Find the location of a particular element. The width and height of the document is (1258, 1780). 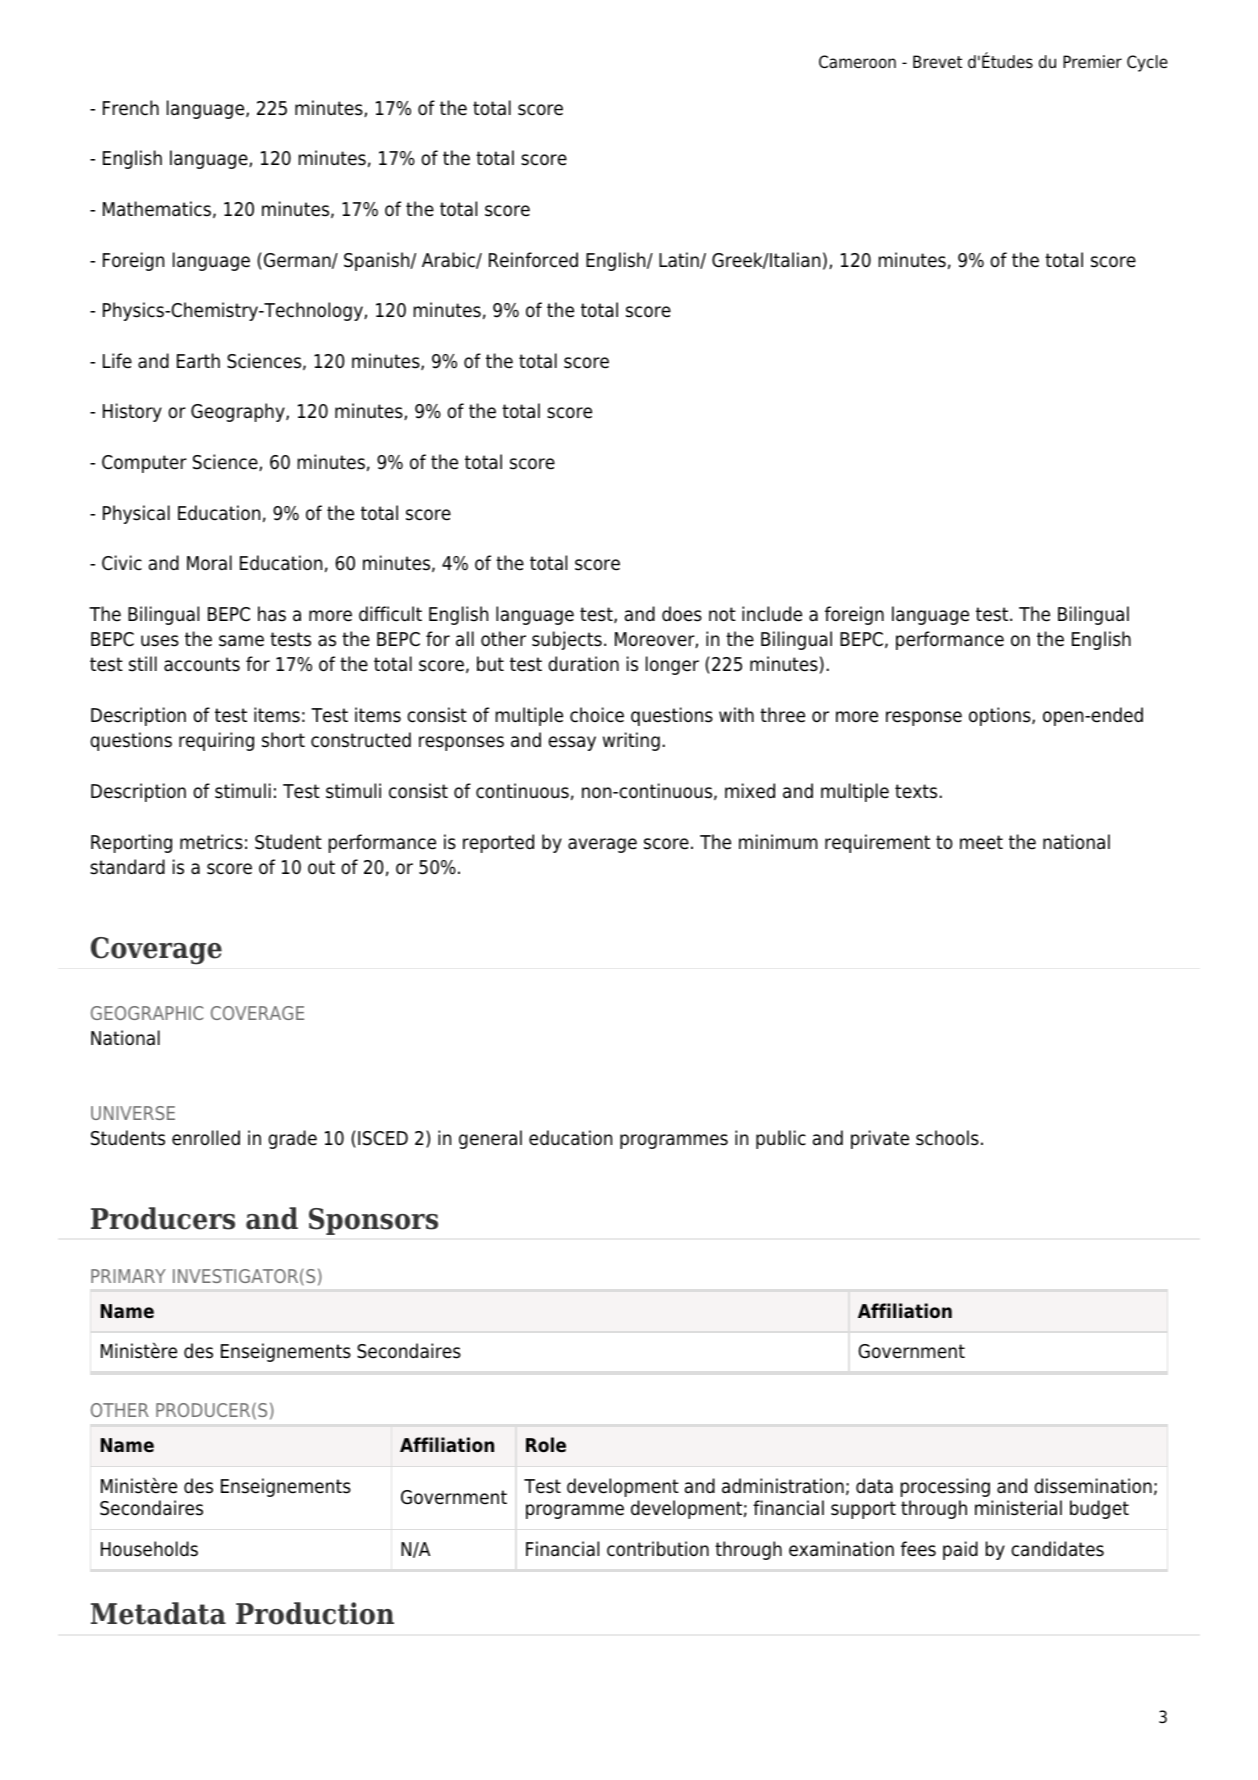

Households is located at coordinates (149, 1549).
